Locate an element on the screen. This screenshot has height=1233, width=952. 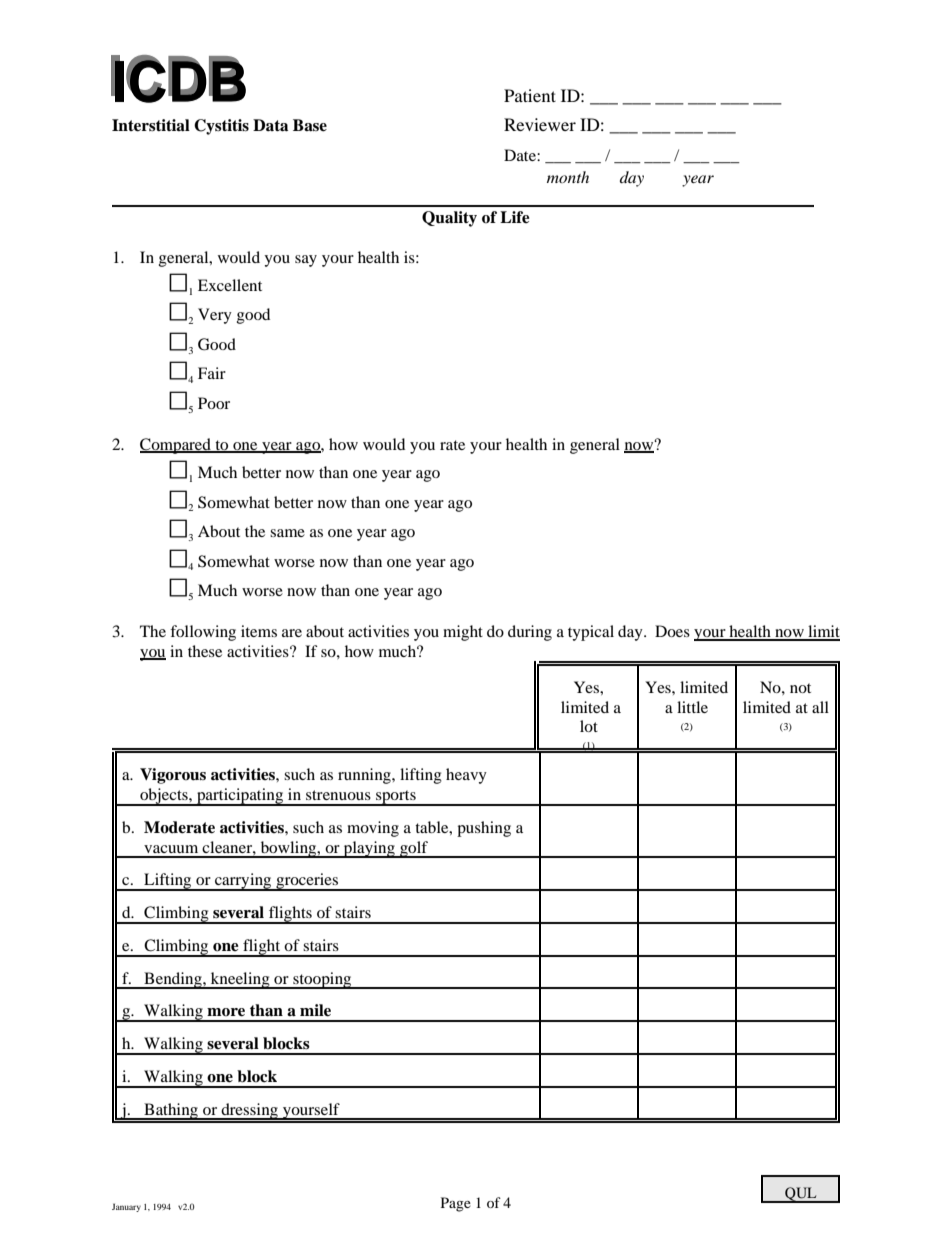
Cystitis is located at coordinates (221, 127).
